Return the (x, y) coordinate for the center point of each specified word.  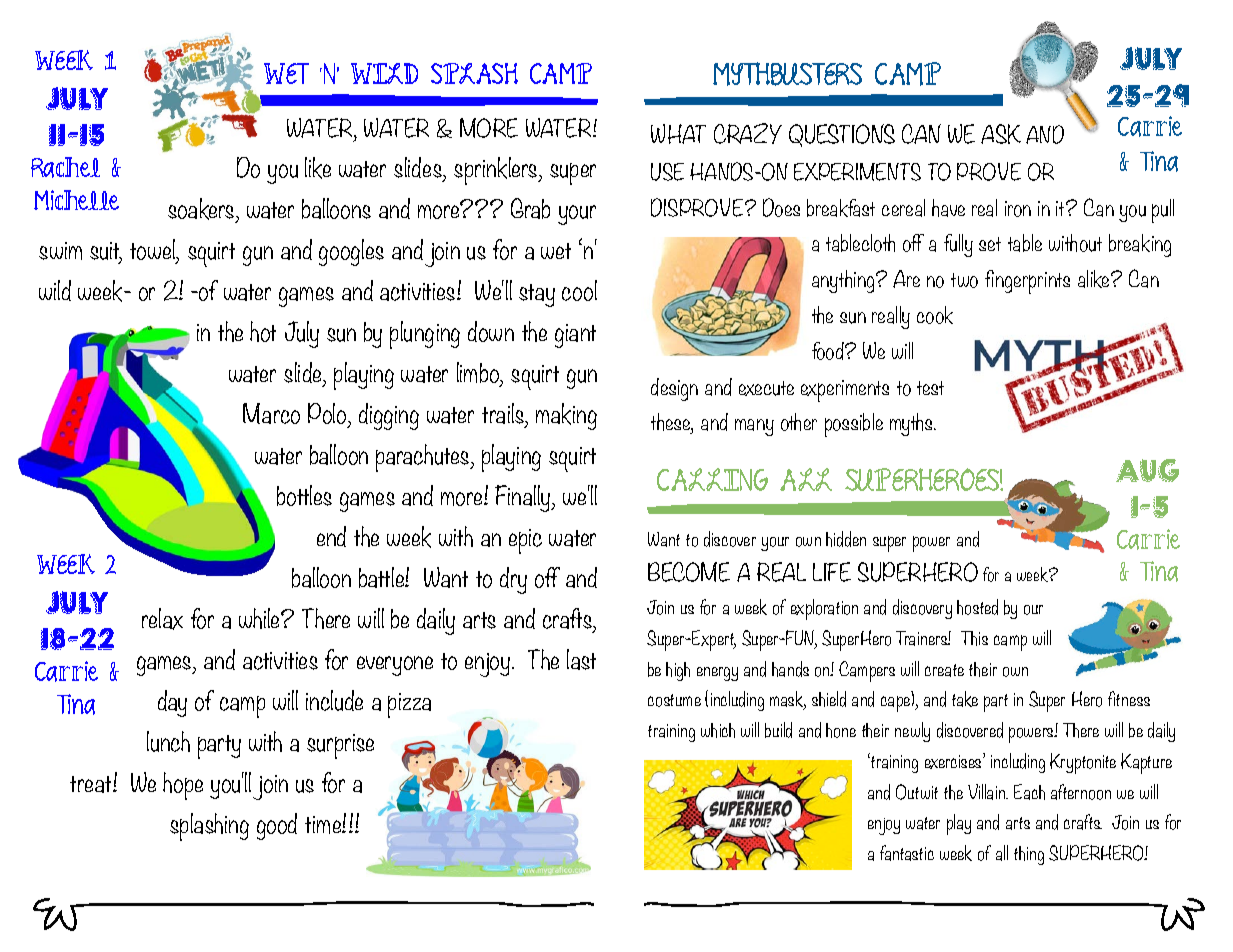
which (718, 730)
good (277, 826)
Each (1029, 792)
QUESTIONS (842, 135)
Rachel (65, 167)
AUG (1147, 470)
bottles (304, 495)
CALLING (712, 479)
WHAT (678, 134)
